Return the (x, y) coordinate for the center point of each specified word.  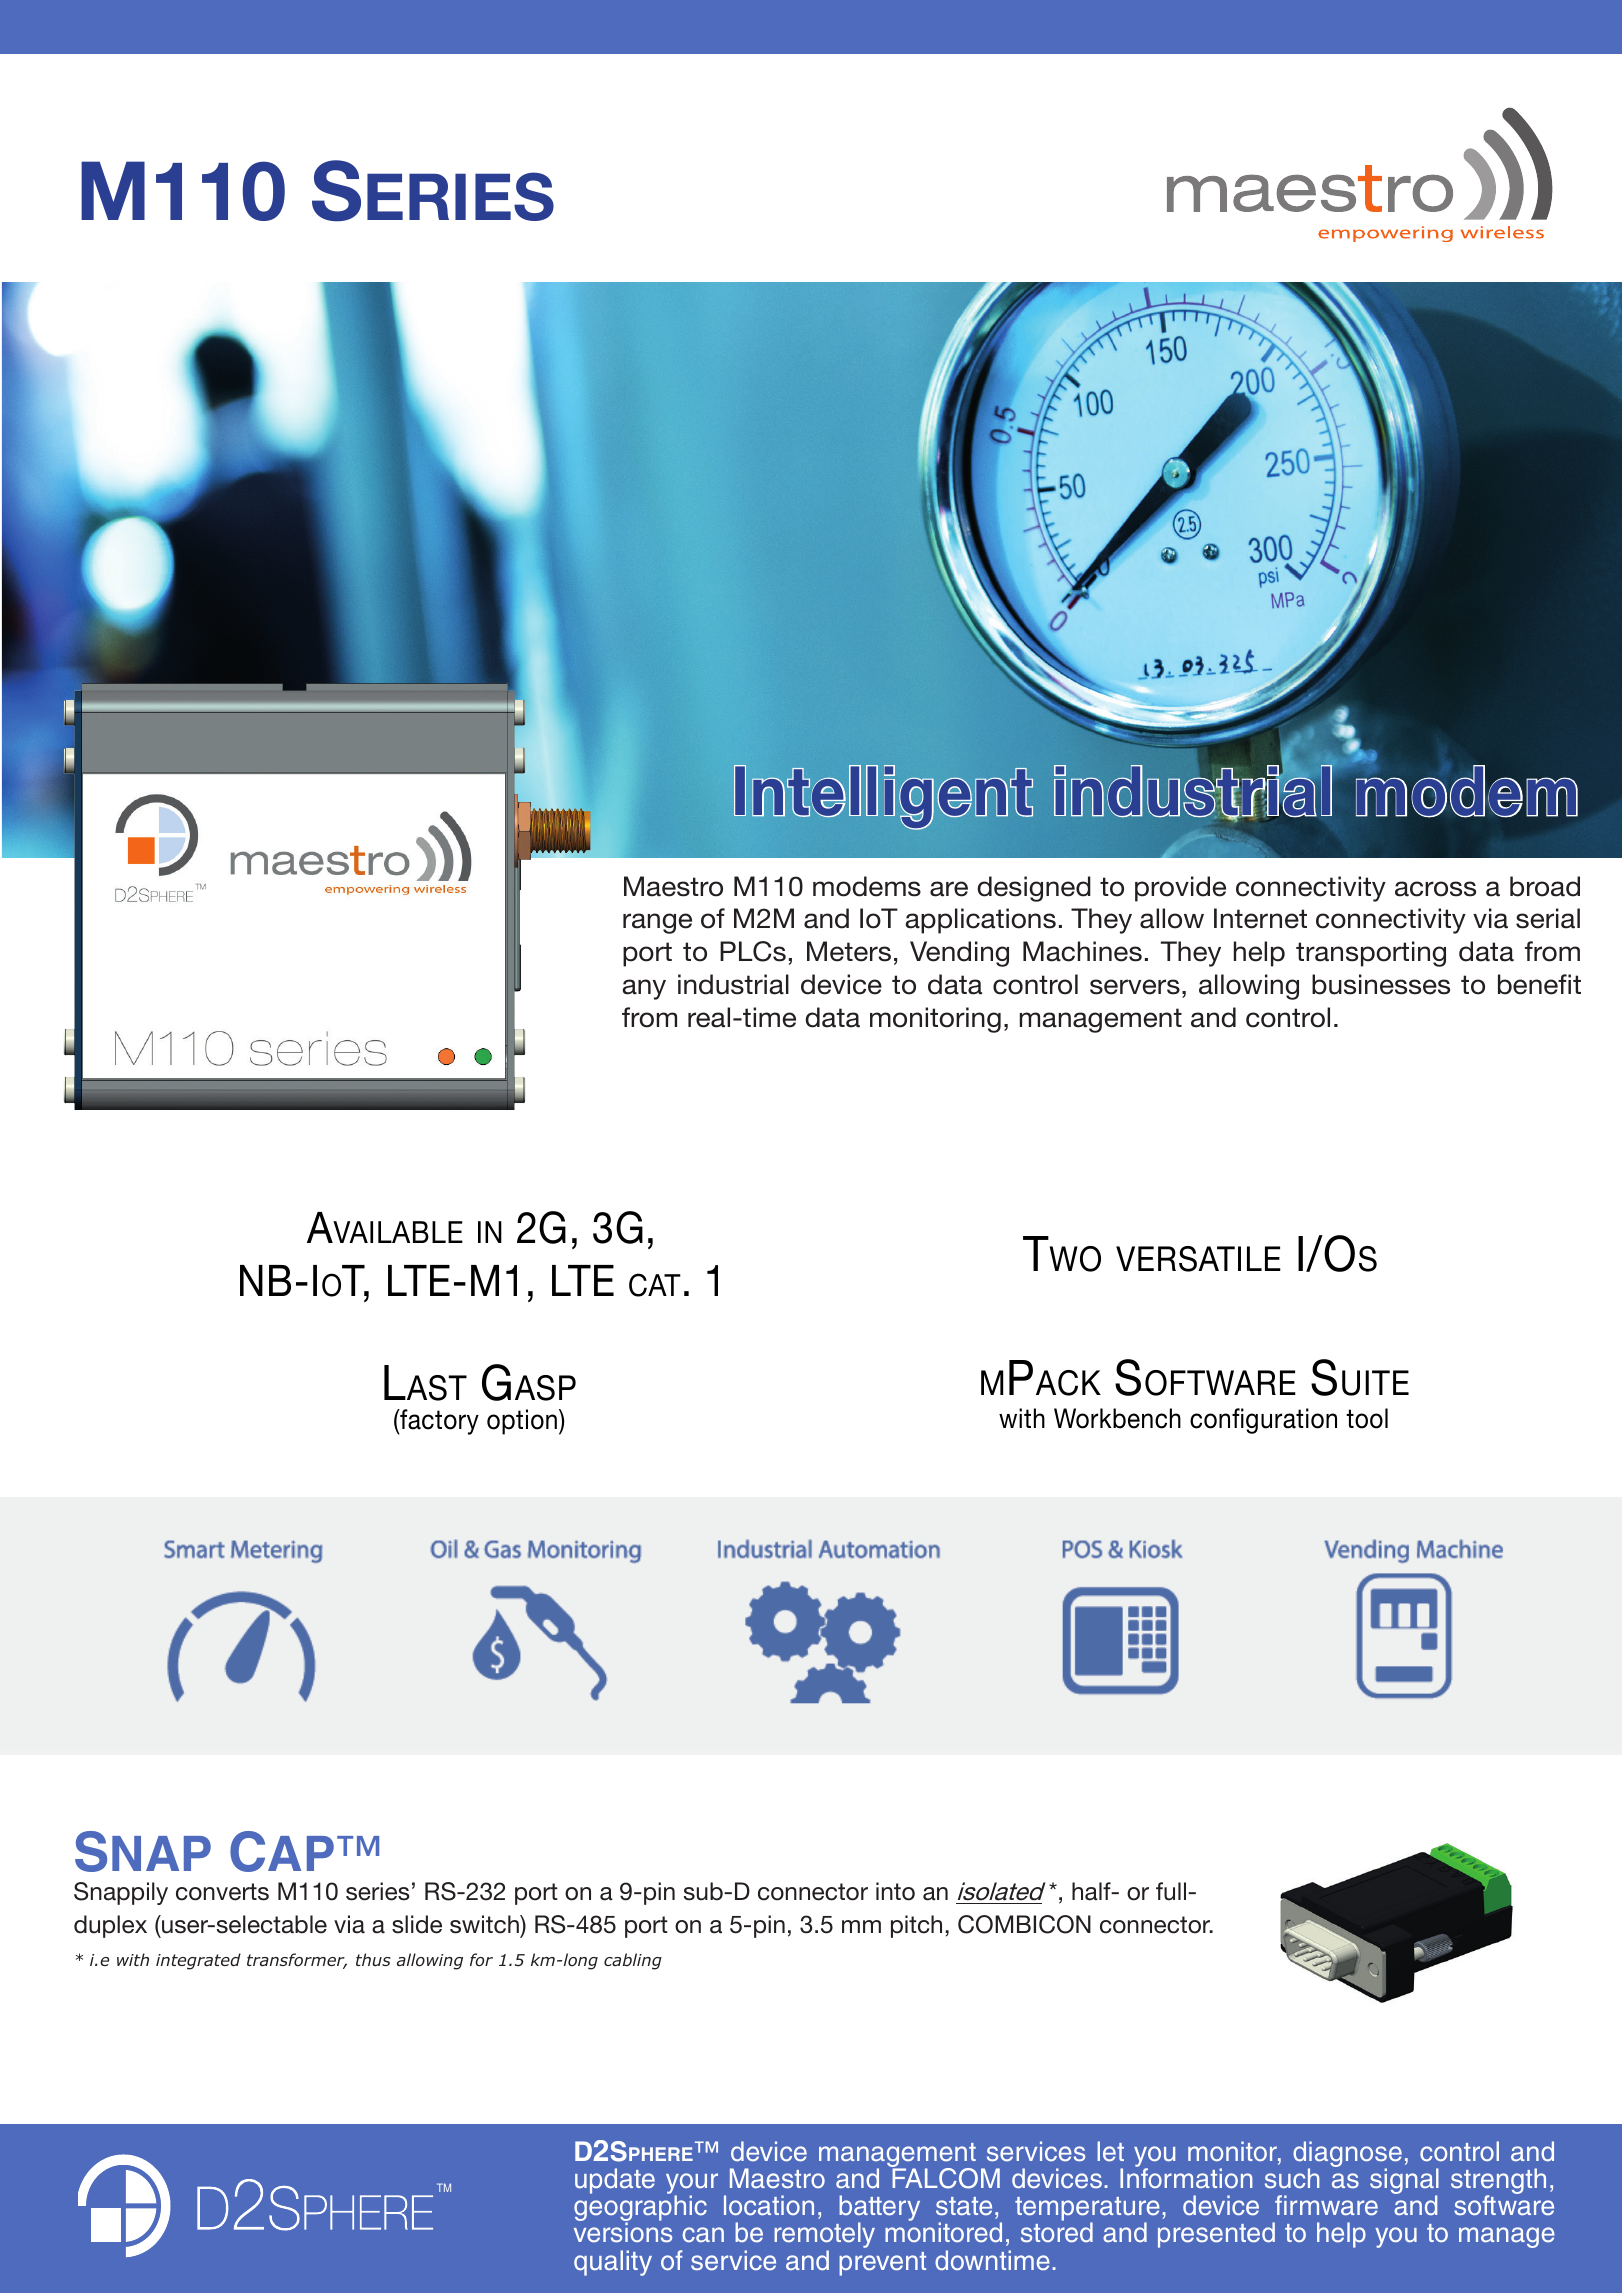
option (522, 1422)
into (895, 1891)
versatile (1198, 1259)
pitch (916, 1926)
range (657, 923)
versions (623, 2232)
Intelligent (883, 797)
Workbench (1117, 1418)
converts (222, 1892)
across (1435, 889)
